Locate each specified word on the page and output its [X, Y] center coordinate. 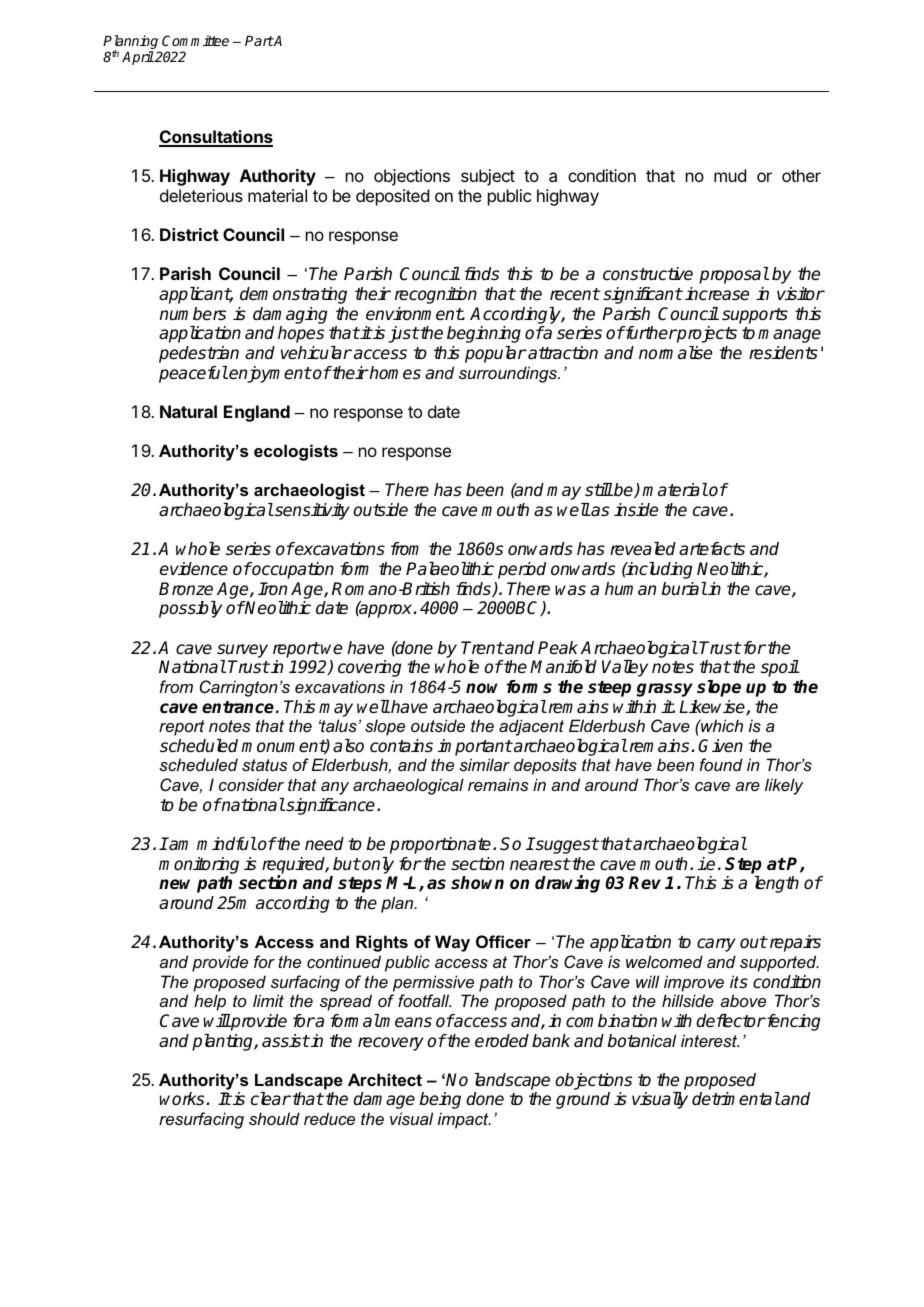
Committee [195, 40]
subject [488, 177]
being [440, 1100]
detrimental [736, 1099]
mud [730, 175]
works [183, 1099]
